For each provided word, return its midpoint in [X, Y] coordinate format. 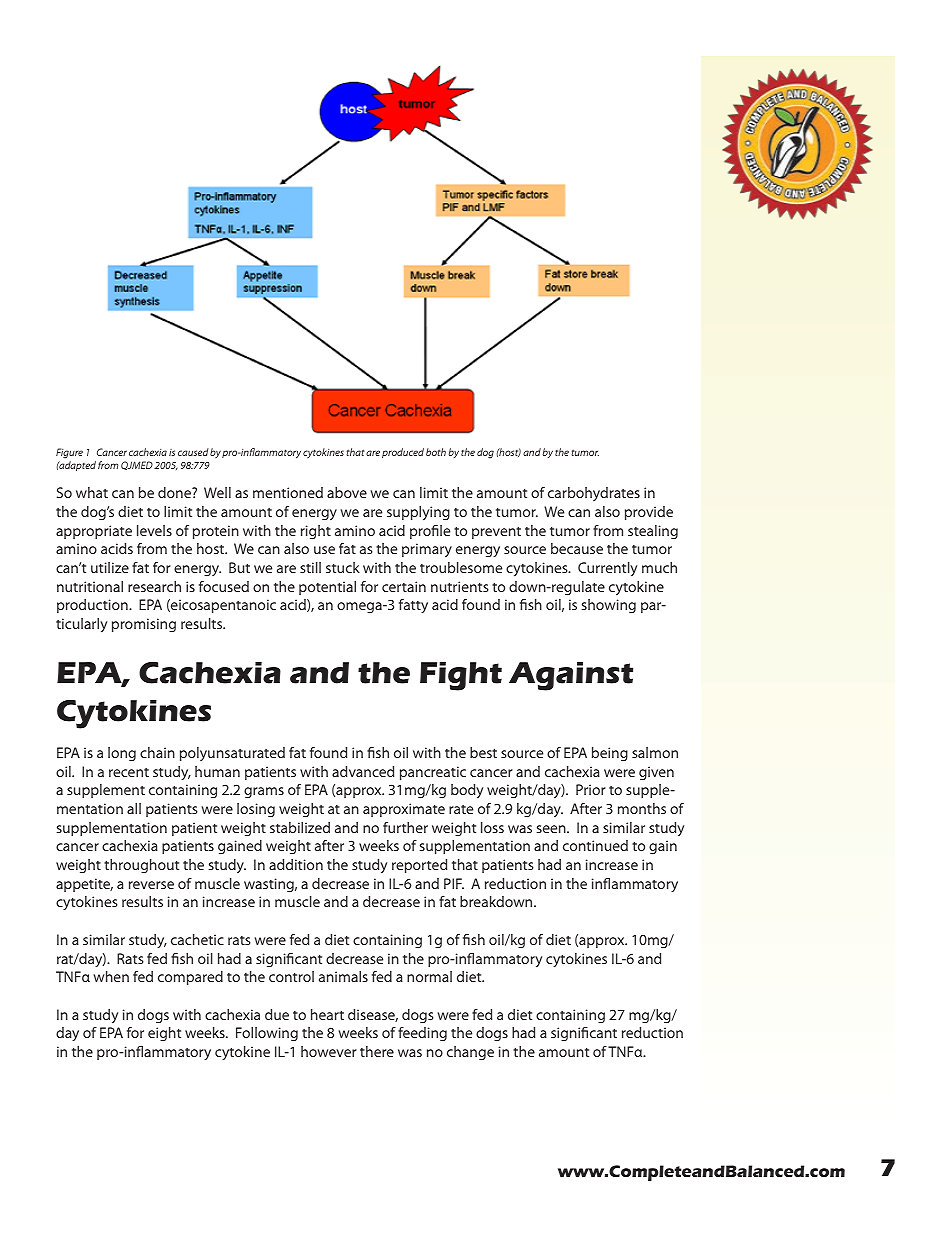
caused [193, 452]
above [347, 492]
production [93, 606]
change [470, 1053]
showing [609, 606]
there [377, 1051]
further [405, 827]
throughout [141, 866]
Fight [461, 676]
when [111, 976]
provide [649, 513]
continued [595, 845]
